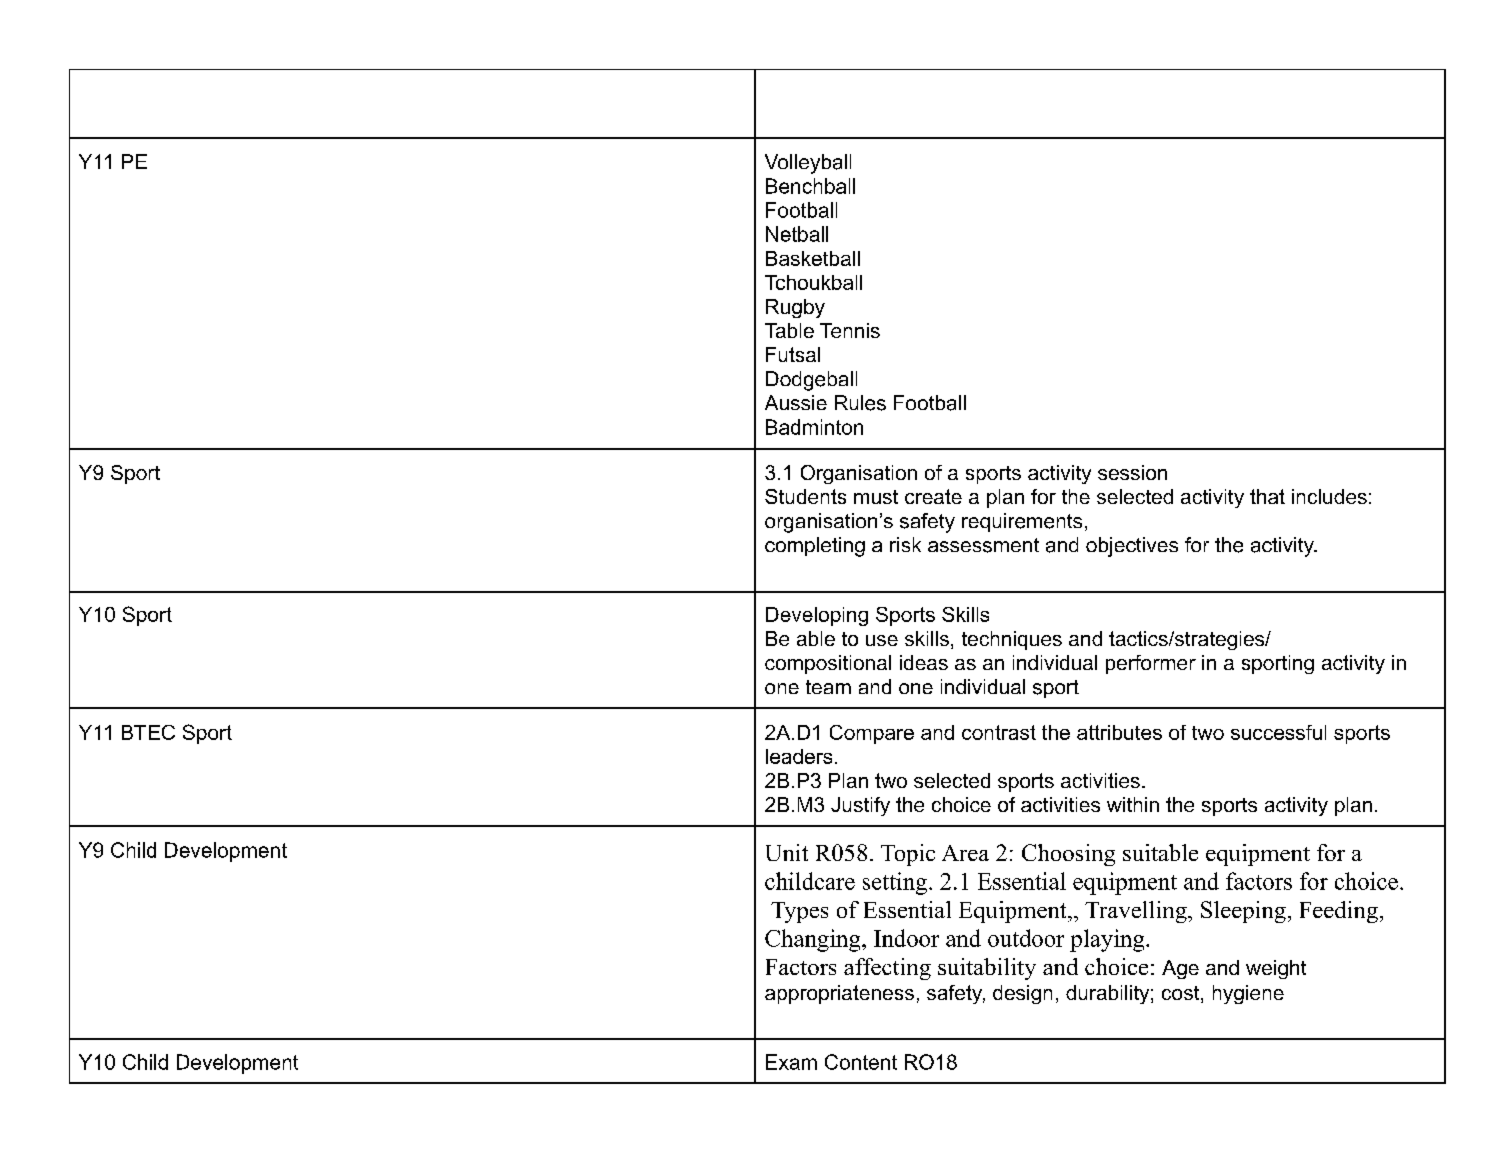 This document has height=1166, width=1509. What do you see at coordinates (808, 164) in the document?
I see `Volleyball` at bounding box center [808, 164].
